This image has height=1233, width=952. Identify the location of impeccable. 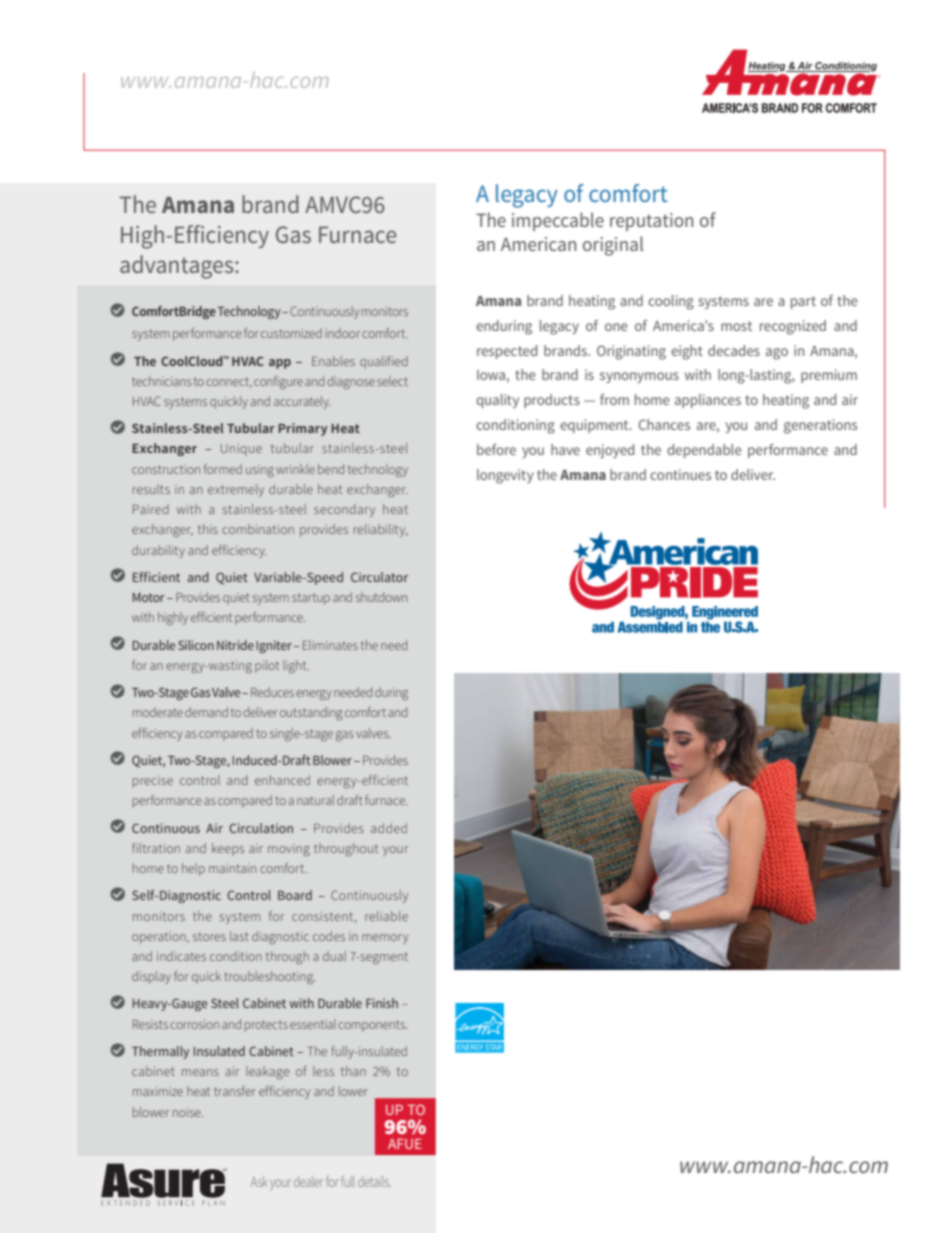
(558, 221).
